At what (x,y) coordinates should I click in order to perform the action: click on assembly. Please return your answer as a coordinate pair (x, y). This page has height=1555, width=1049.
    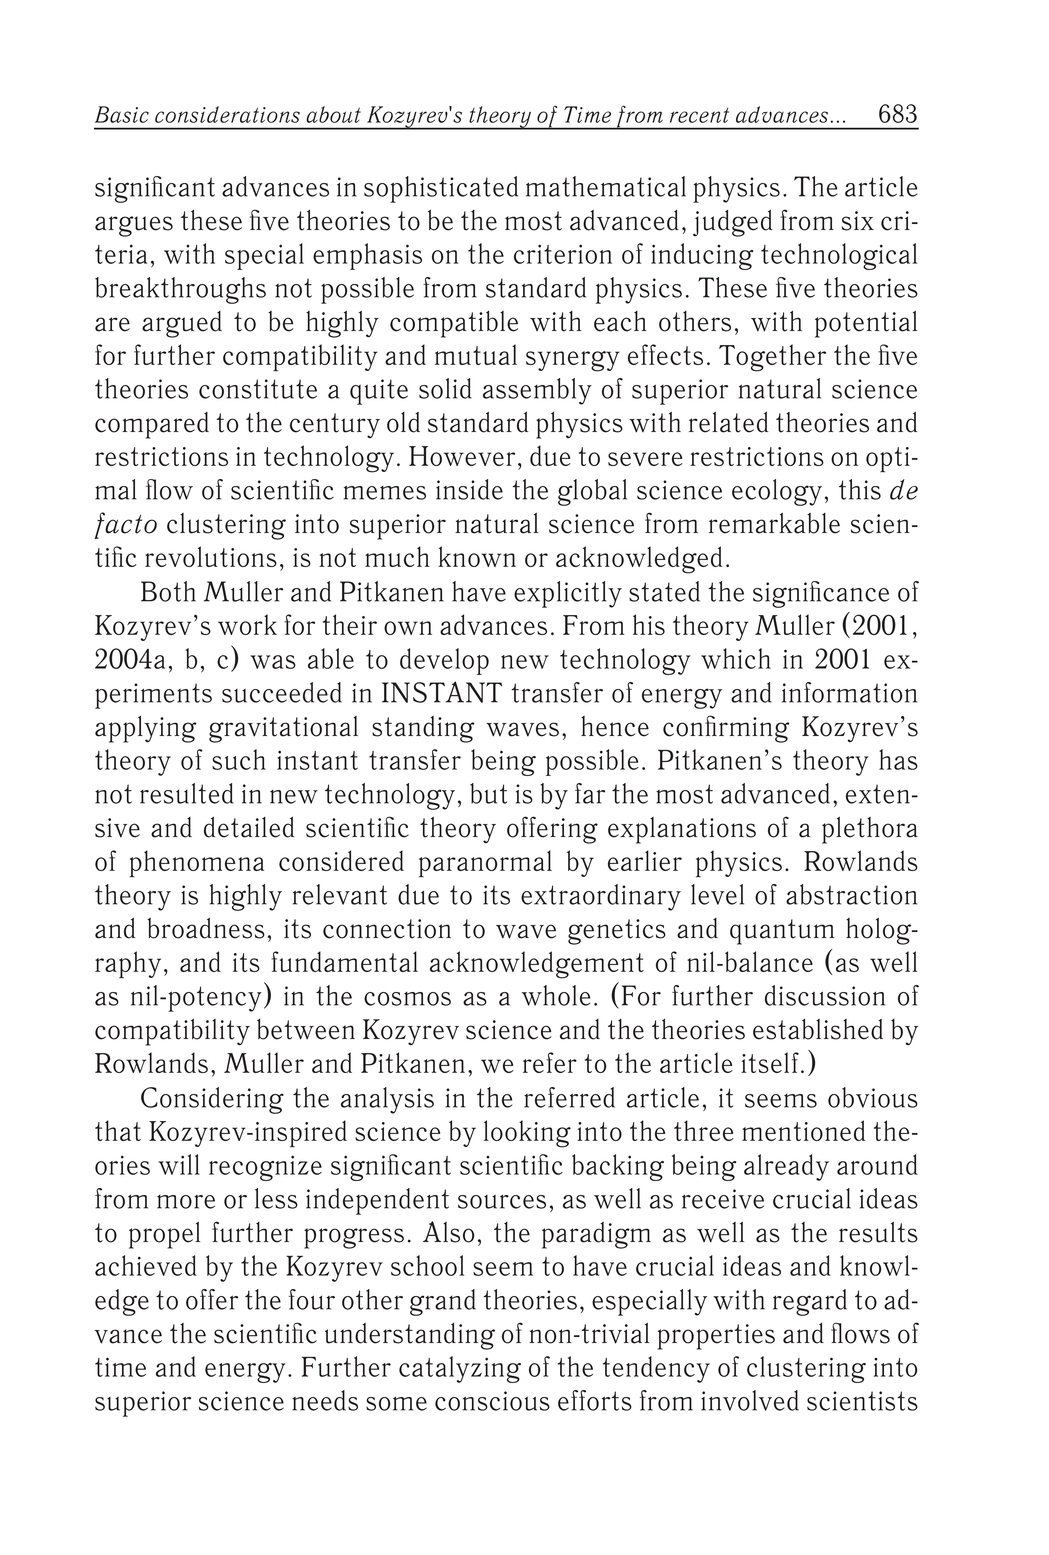
    Looking at the image, I should click on (537, 391).
